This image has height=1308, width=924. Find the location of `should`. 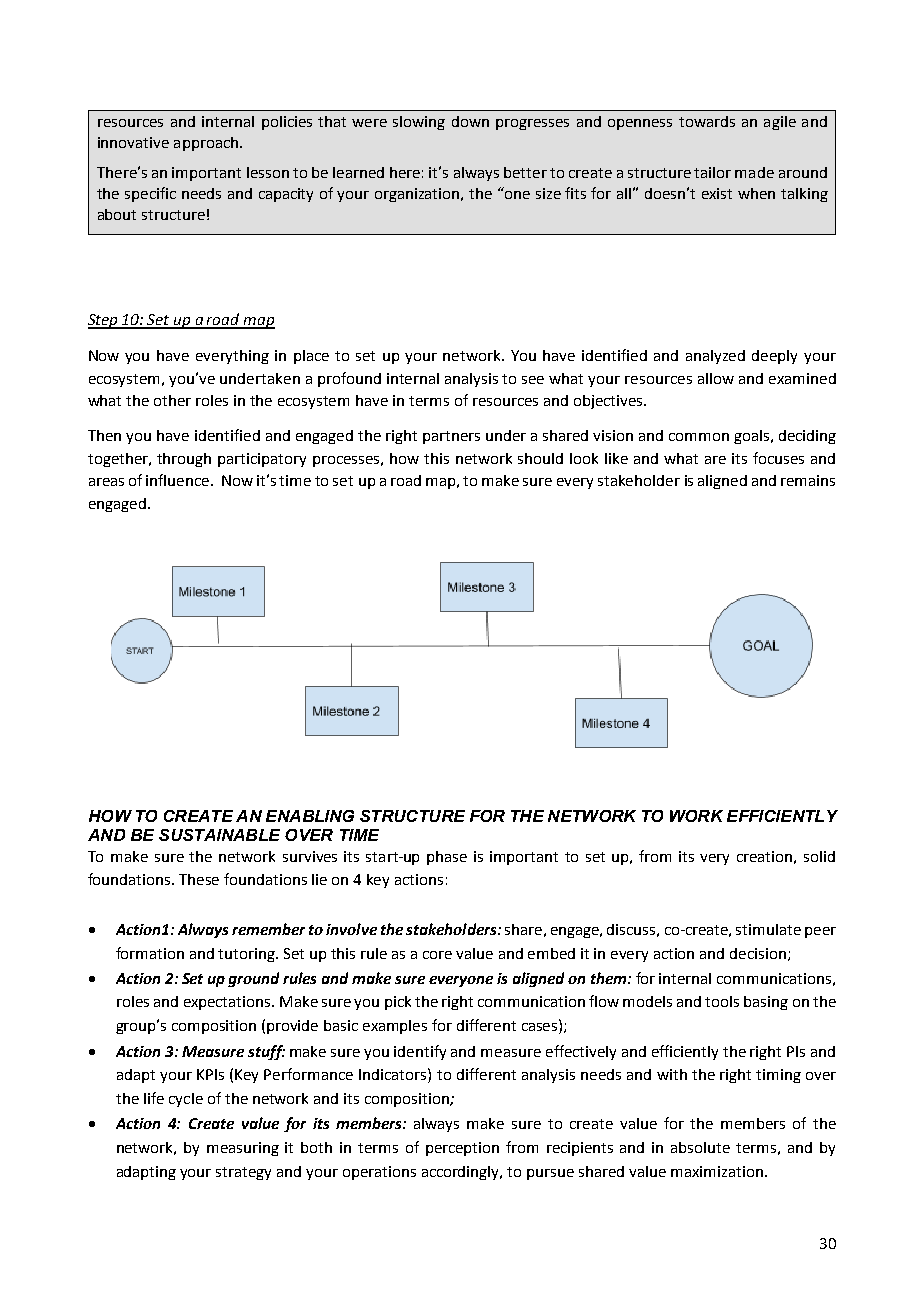

should is located at coordinates (540, 458).
